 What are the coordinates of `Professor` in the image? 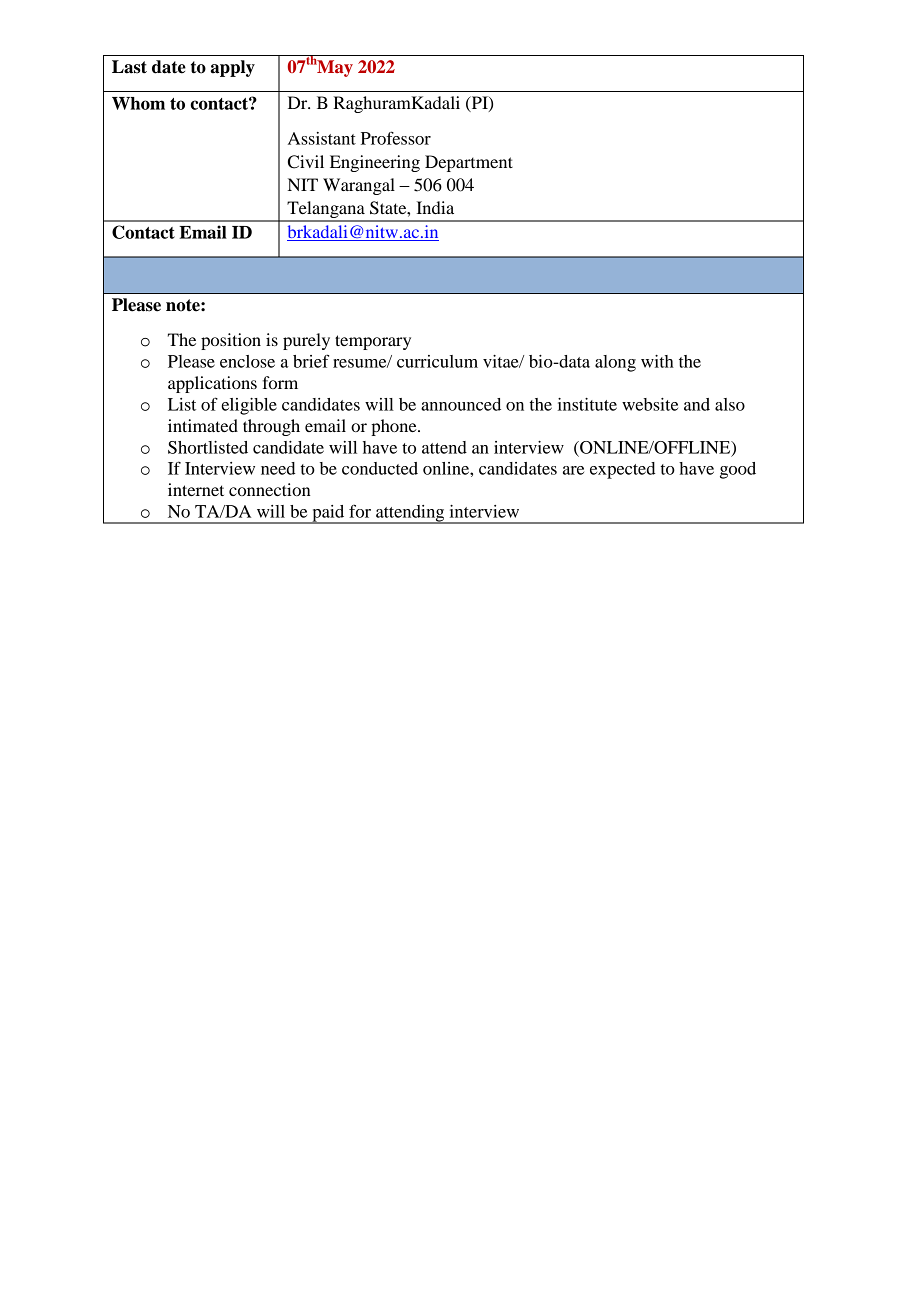 It's located at (396, 138).
